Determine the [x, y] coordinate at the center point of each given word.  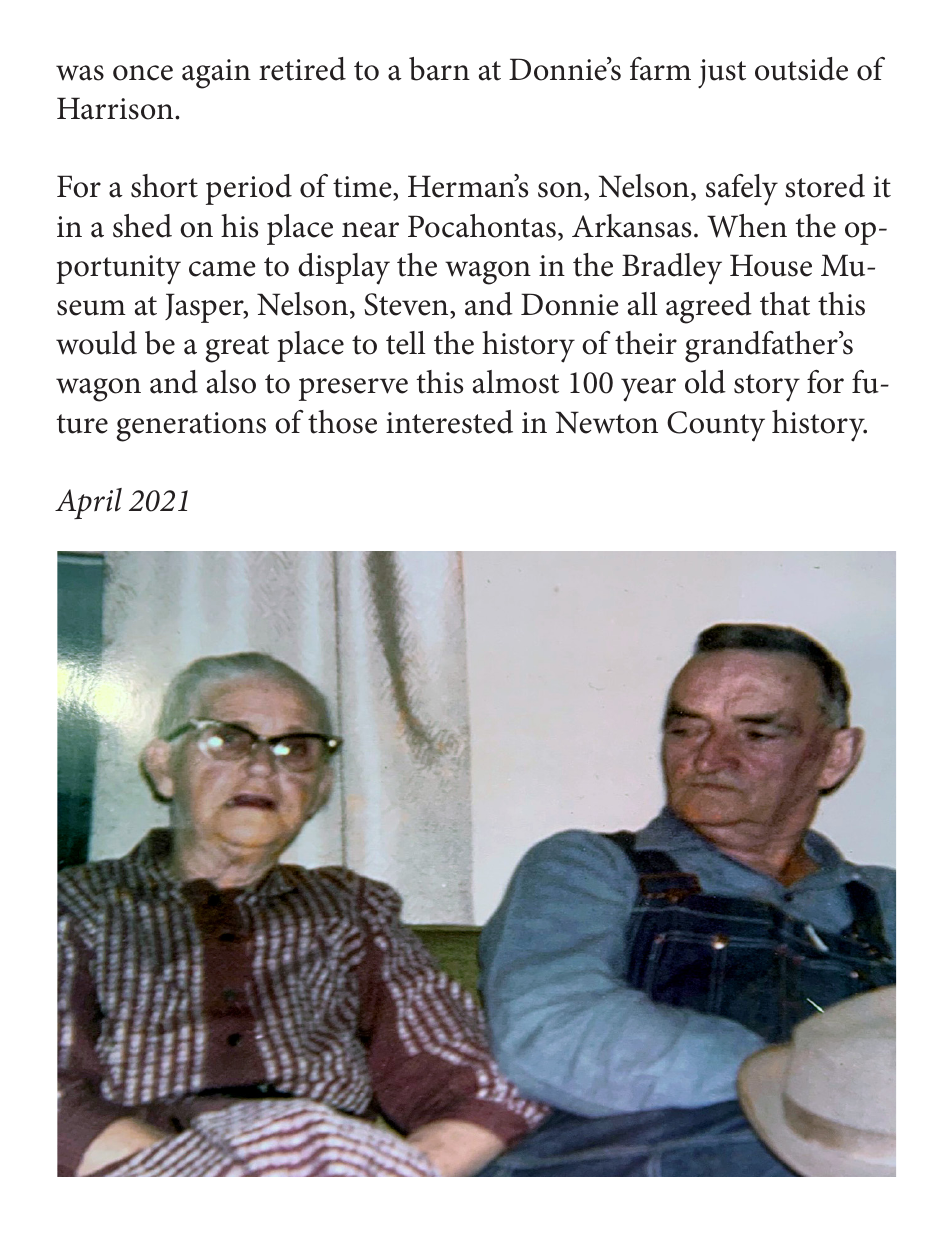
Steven [407, 304]
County [716, 426]
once [143, 73]
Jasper [205, 308]
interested [449, 422]
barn [439, 69]
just [722, 74]
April [88, 503]
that [785, 304]
